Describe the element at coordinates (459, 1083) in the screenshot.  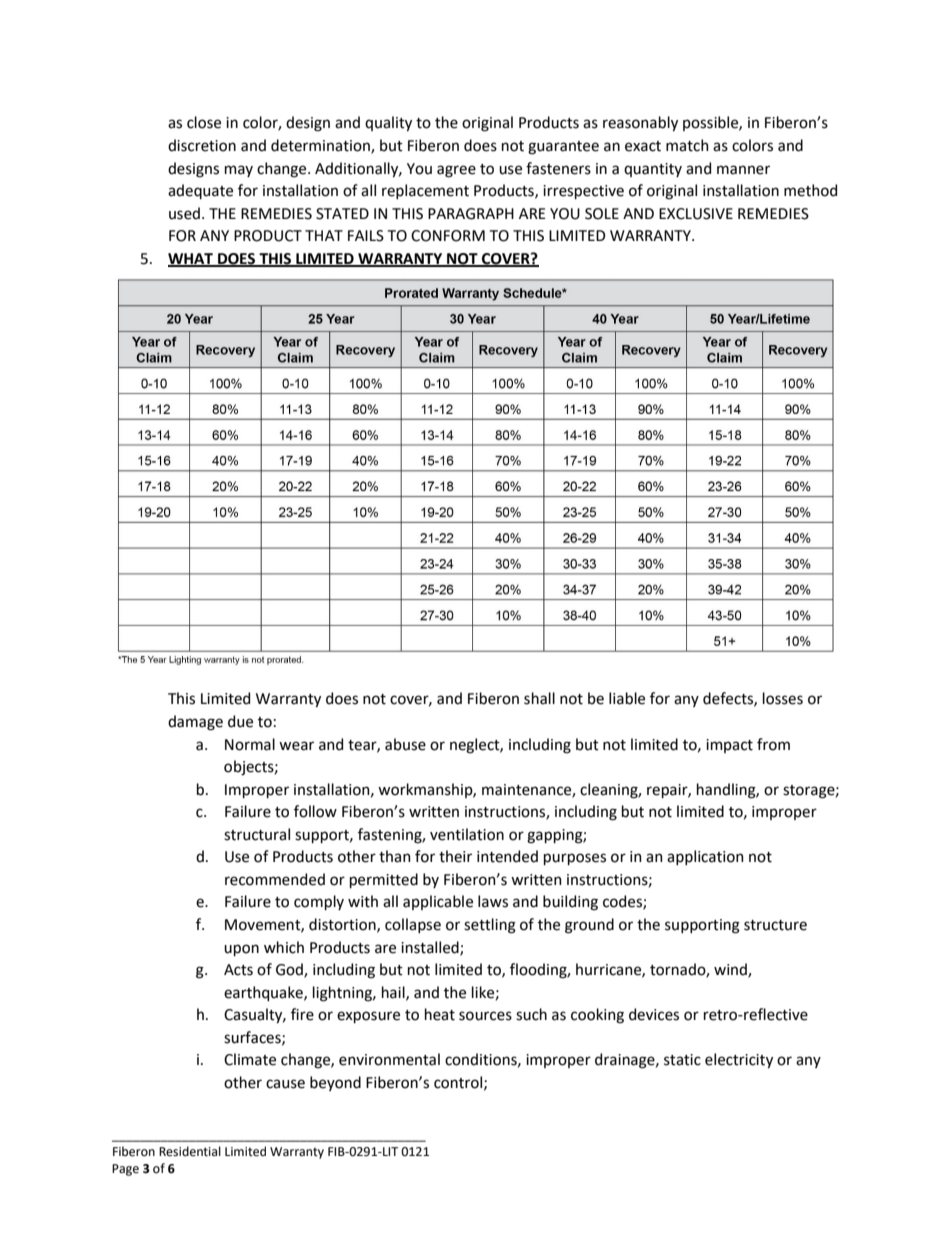
I see `control` at that location.
